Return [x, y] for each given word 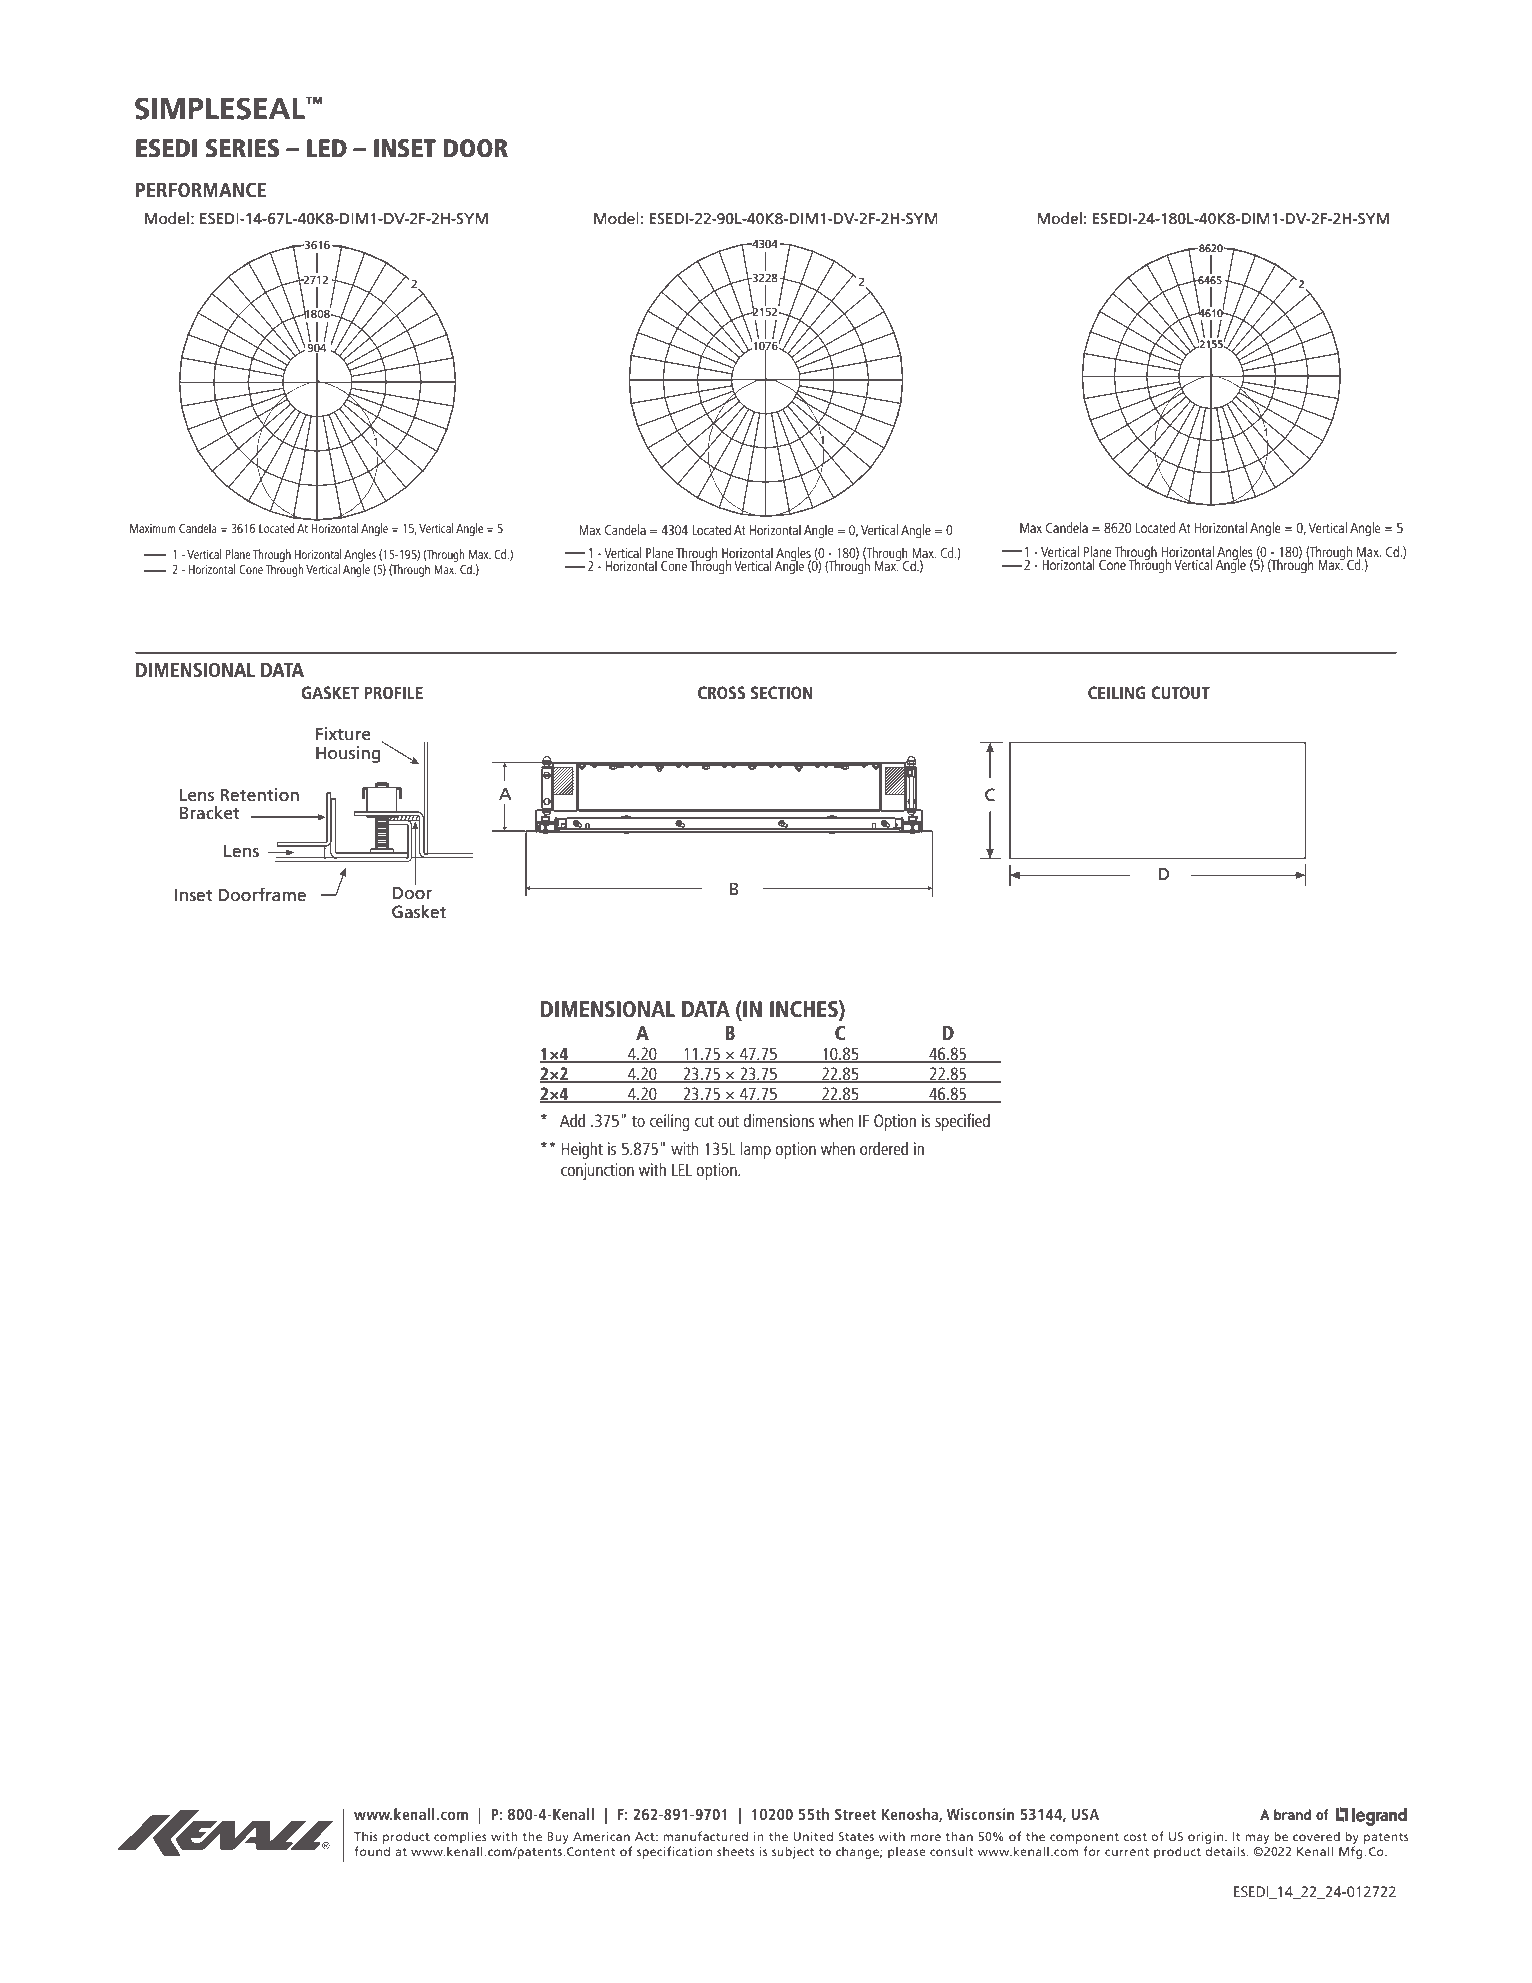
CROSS [721, 692]
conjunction [597, 1171]
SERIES [242, 148]
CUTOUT [1180, 692]
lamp [756, 1150]
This [366, 1836]
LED [327, 148]
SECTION [782, 692]
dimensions [779, 1120]
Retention [259, 795]
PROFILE [393, 692]
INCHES [805, 1010]
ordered [884, 1148]
